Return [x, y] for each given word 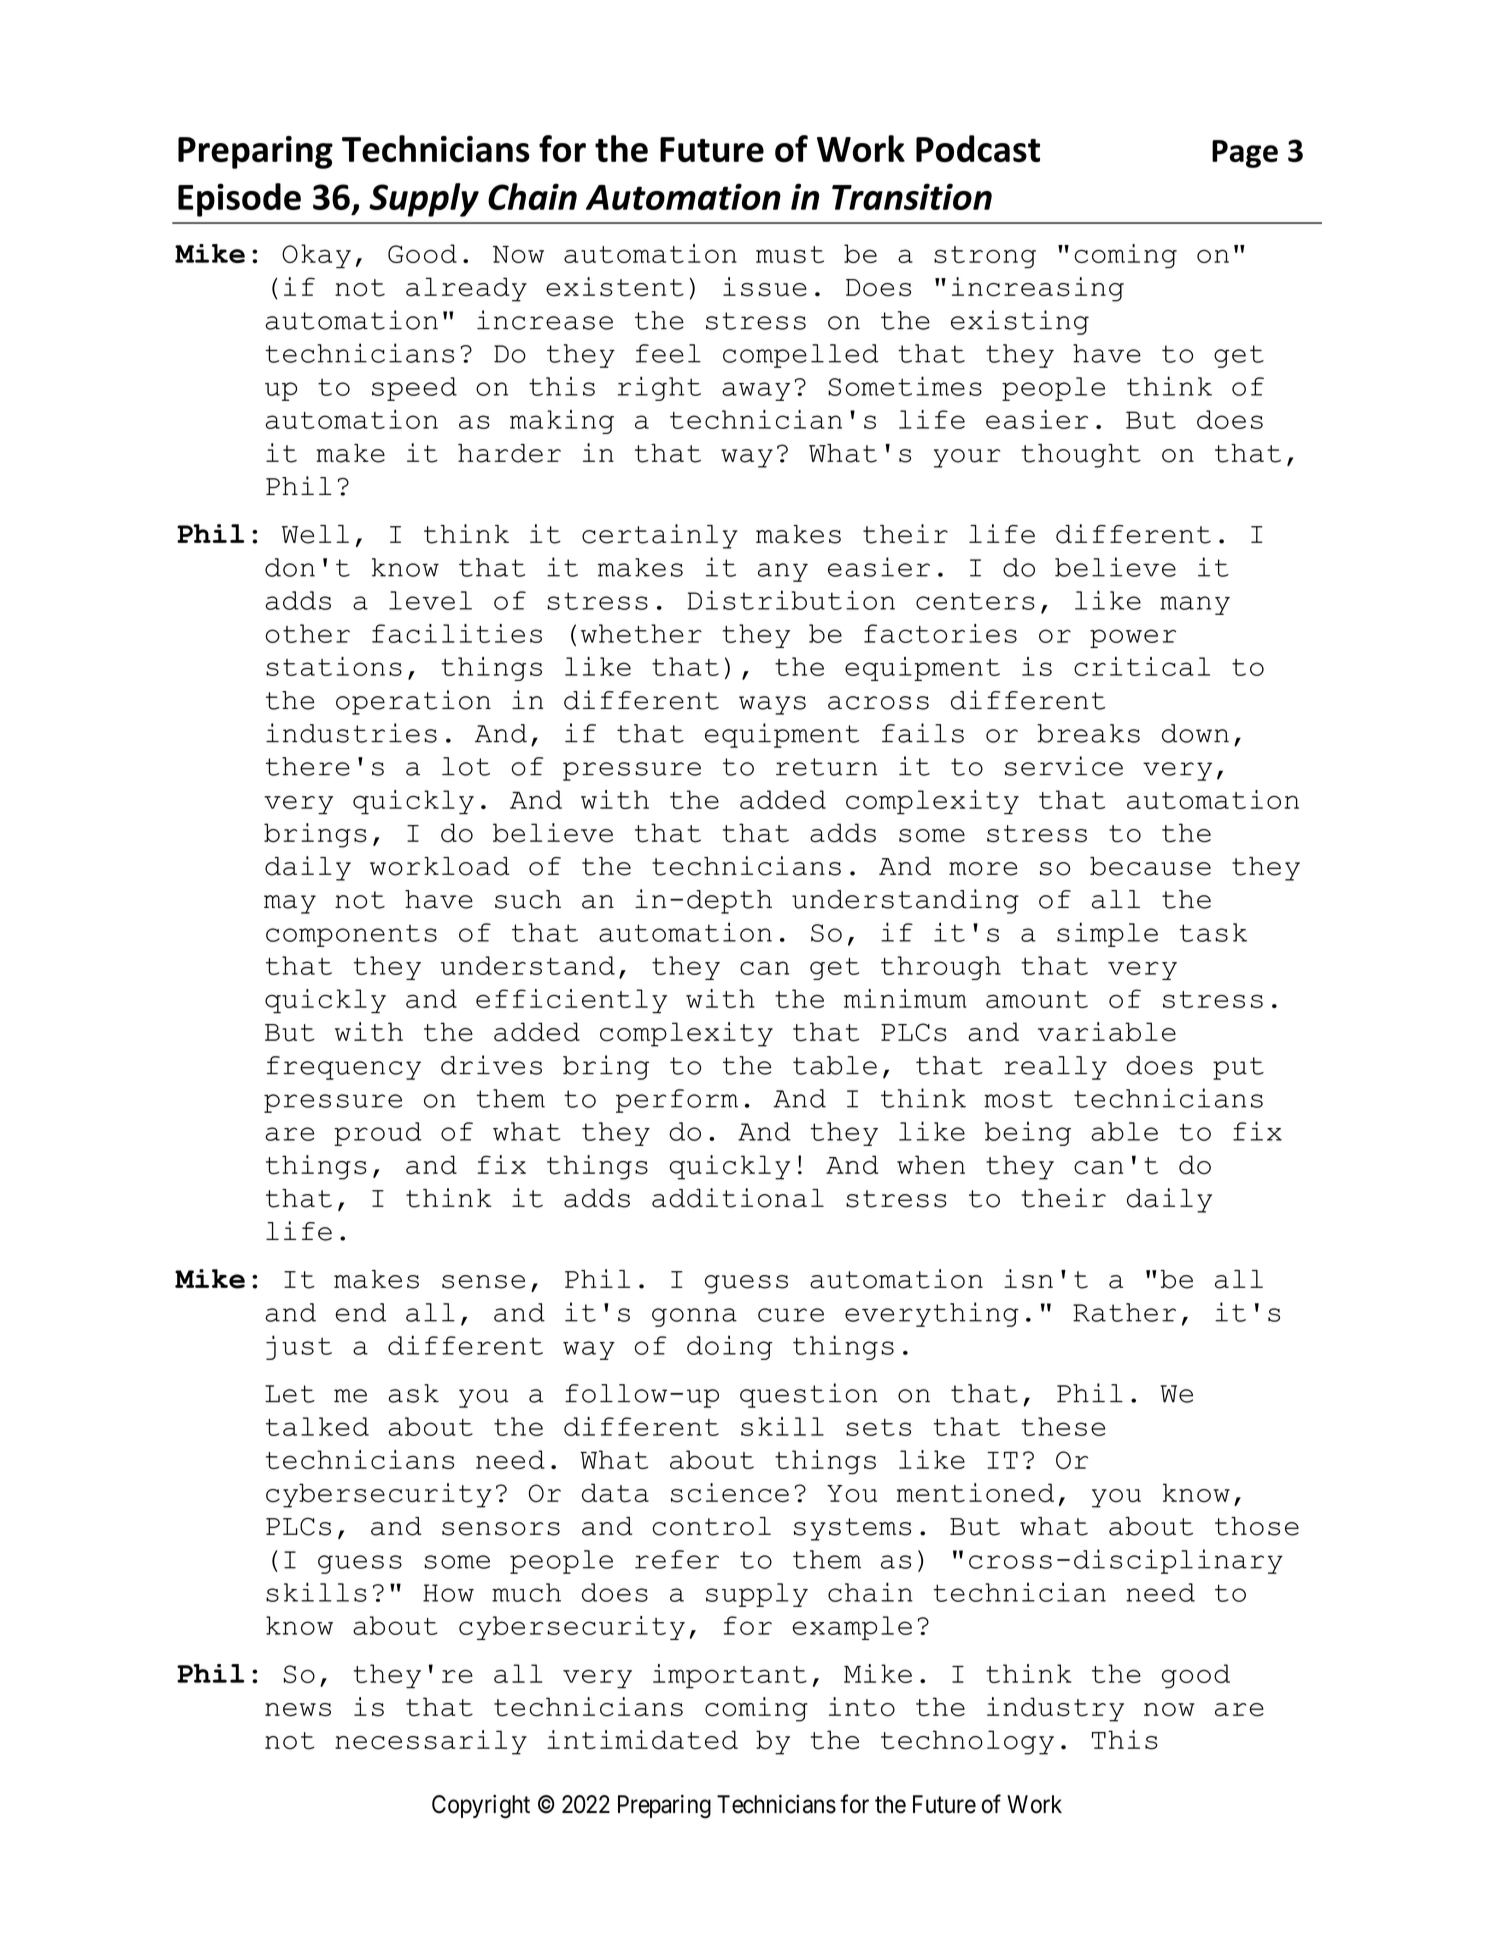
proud [378, 1134]
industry [1055, 1709]
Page [1245, 154]
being [1028, 1133]
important [730, 1676]
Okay [316, 256]
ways [772, 705]
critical [1142, 666]
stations [334, 666]
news [298, 1710]
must [790, 254]
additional [738, 1198]
